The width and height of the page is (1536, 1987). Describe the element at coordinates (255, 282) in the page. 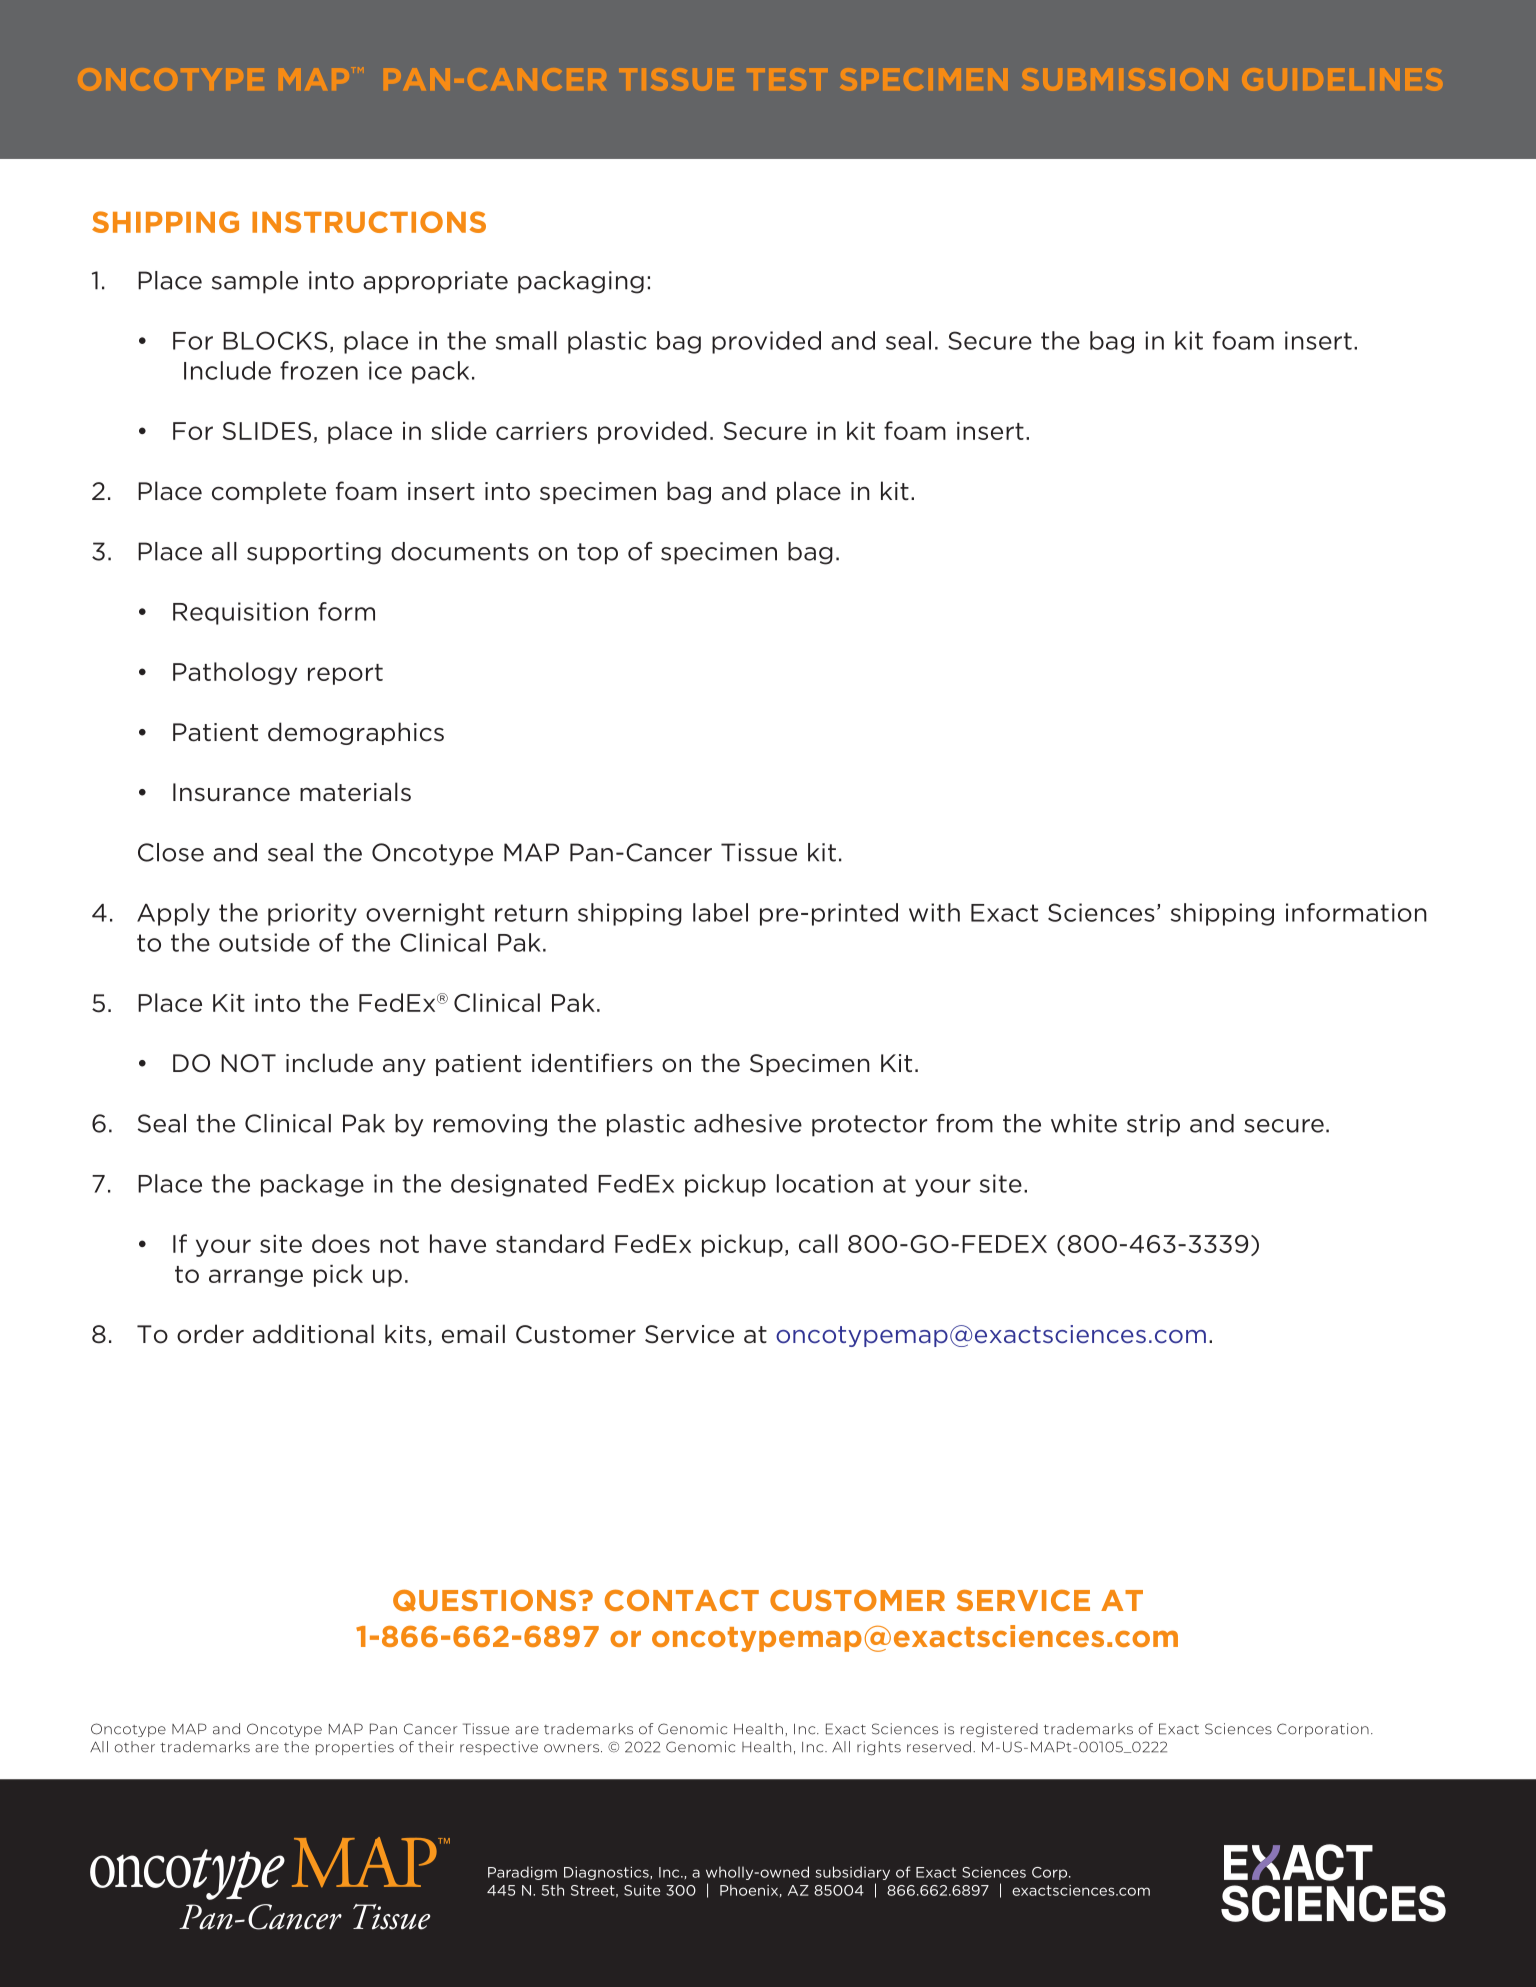

I see `sample` at that location.
